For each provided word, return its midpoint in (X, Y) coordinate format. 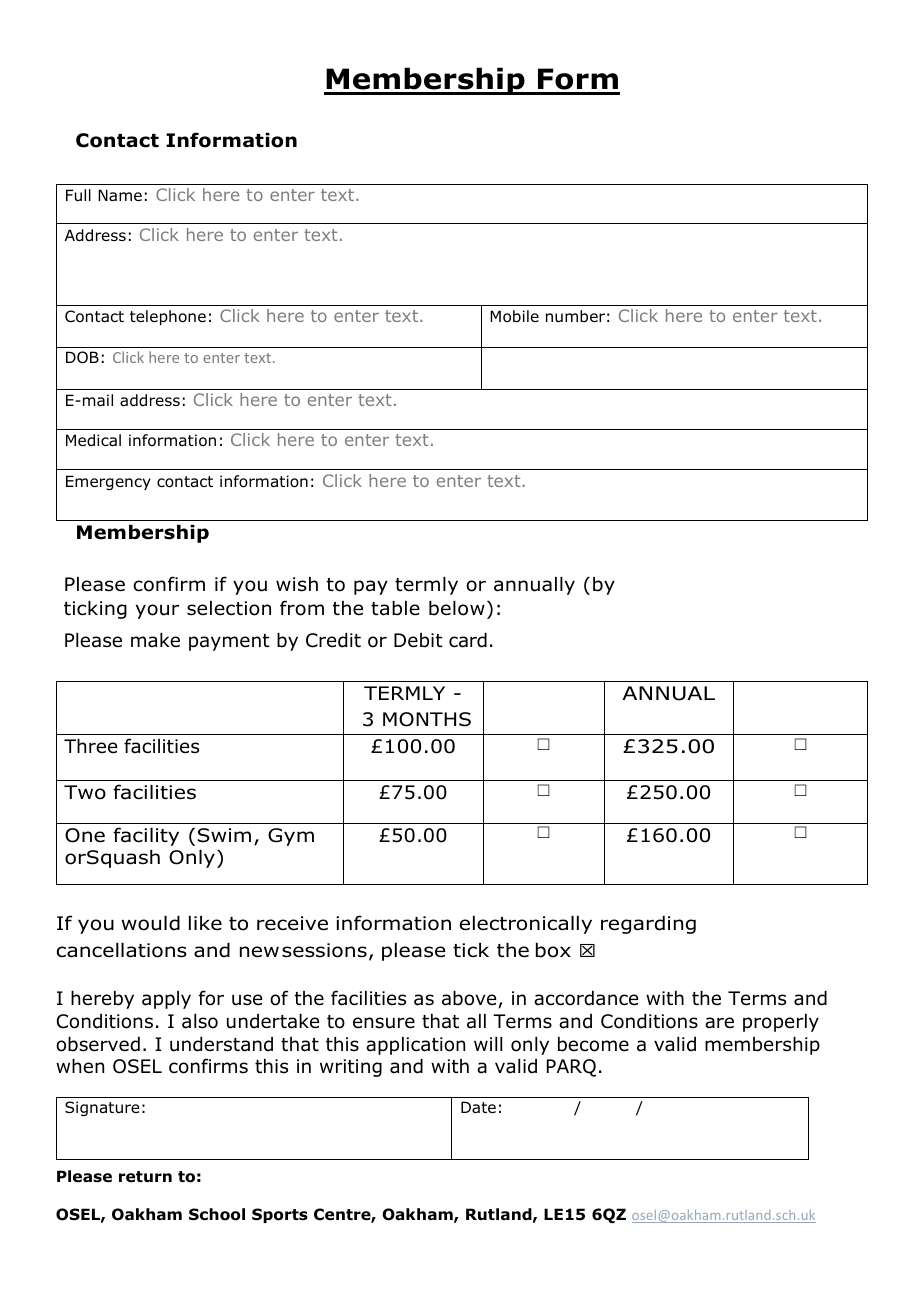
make (155, 640)
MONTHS (427, 719)
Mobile (514, 316)
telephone (168, 317)
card (468, 640)
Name (120, 195)
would (150, 923)
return (145, 1177)
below (457, 608)
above (470, 999)
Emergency (108, 482)
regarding (648, 925)
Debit (418, 640)
